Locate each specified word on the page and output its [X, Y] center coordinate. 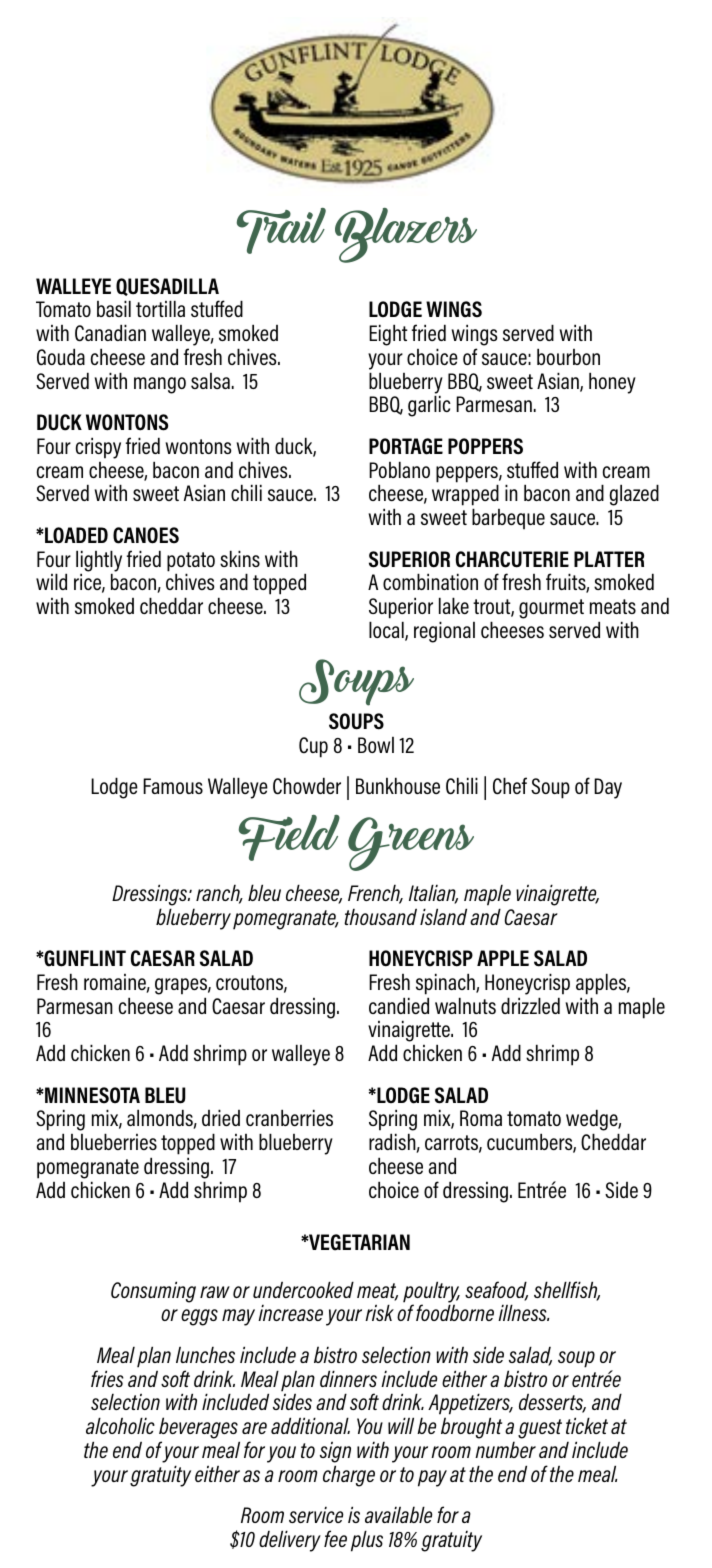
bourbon [568, 356]
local [387, 631]
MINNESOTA [91, 1095]
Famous [173, 786]
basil [114, 308]
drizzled [530, 1005]
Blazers [406, 235]
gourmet [551, 609]
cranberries [289, 1117]
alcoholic [120, 1425]
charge [349, 1476]
